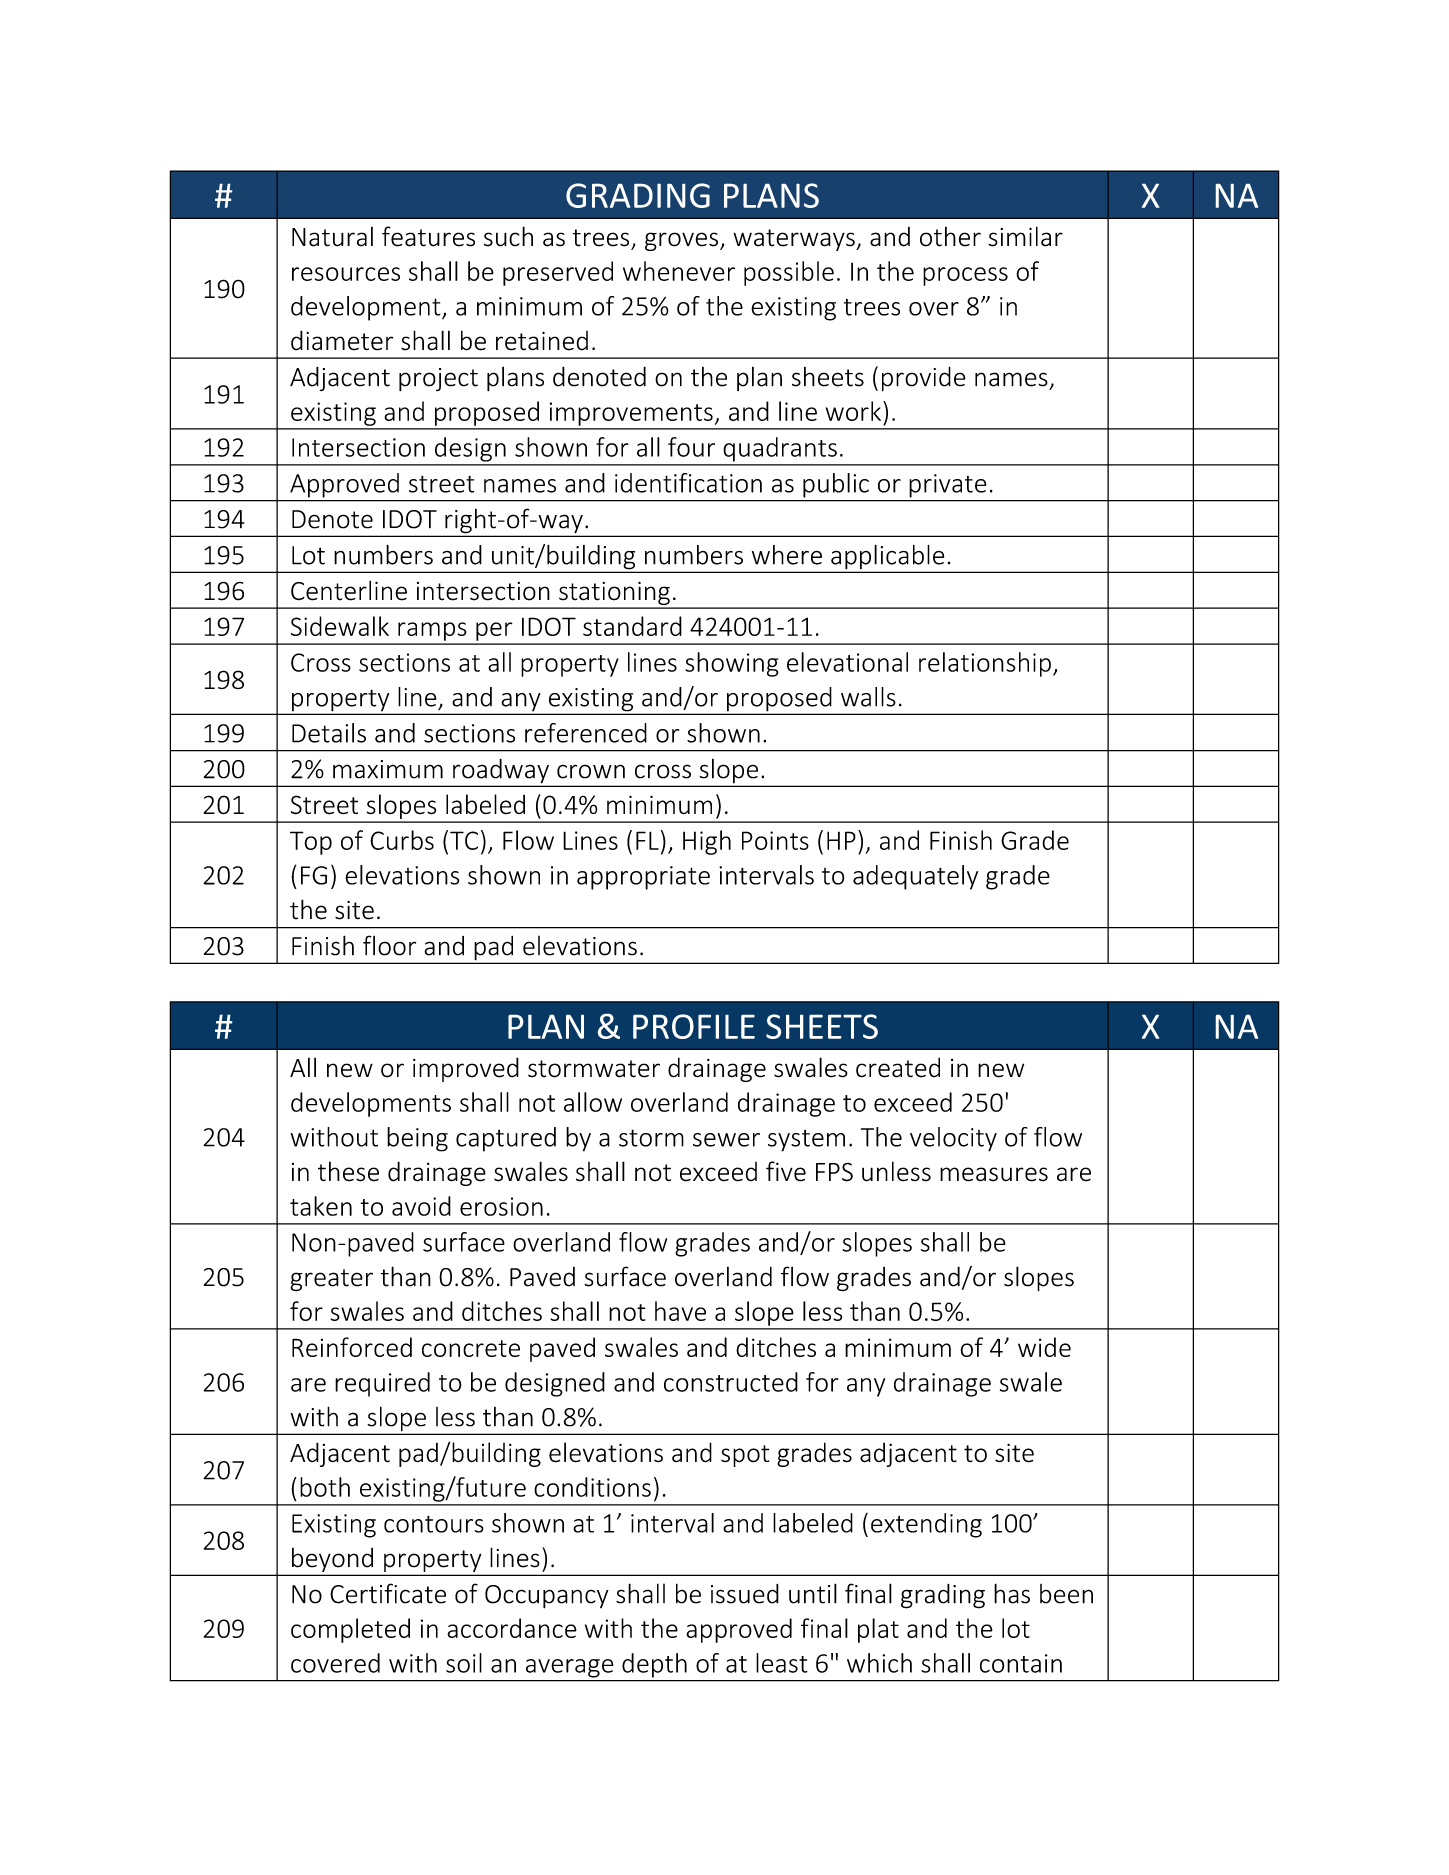 Image resolution: width=1449 pixels, height=1875 pixels. Describe the element at coordinates (331, 1280) in the document. I see `greater` at that location.
